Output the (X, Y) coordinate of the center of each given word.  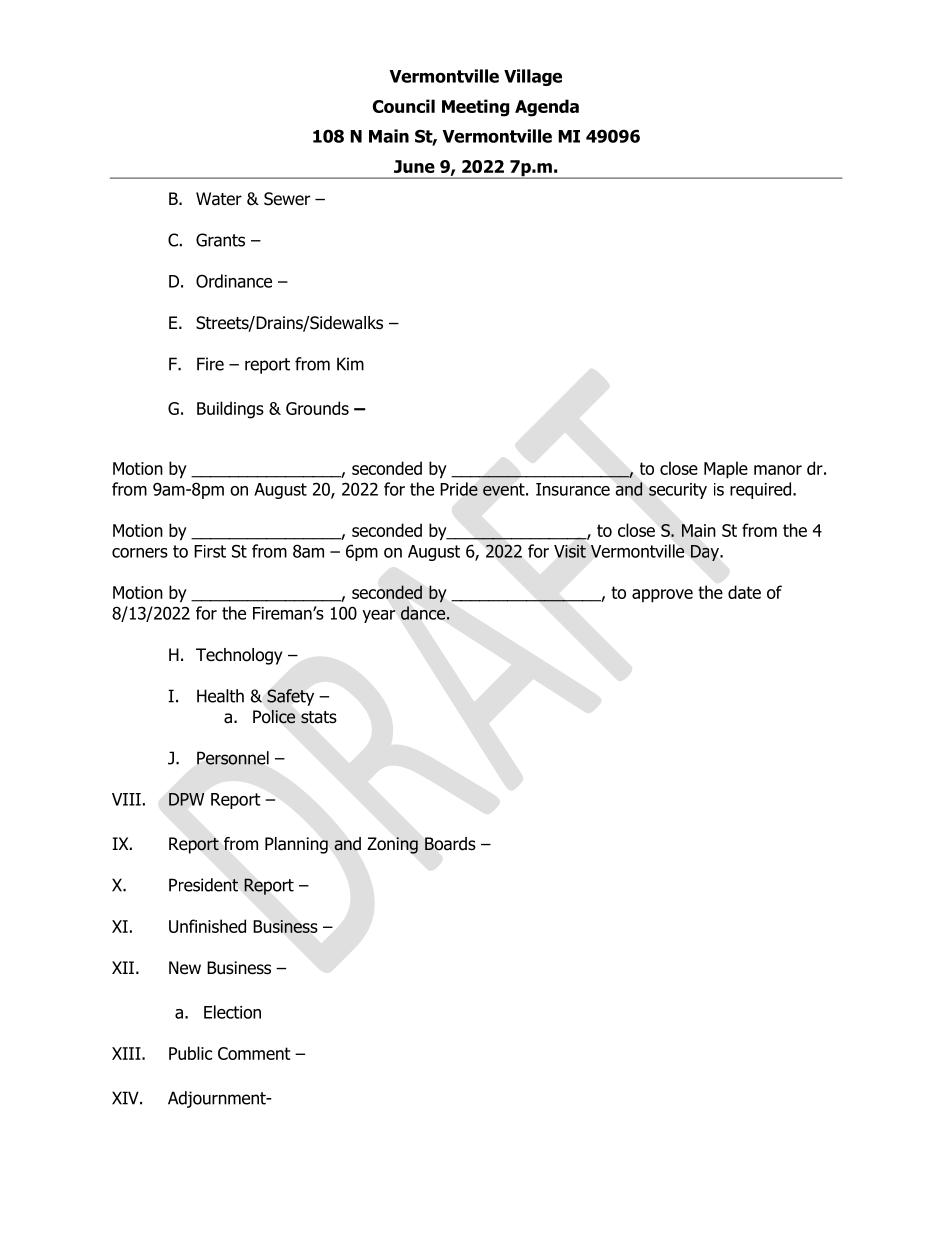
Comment (254, 1053)
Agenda (547, 108)
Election (232, 1012)
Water (219, 199)
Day (706, 553)
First (210, 551)
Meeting (475, 108)
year (379, 616)
